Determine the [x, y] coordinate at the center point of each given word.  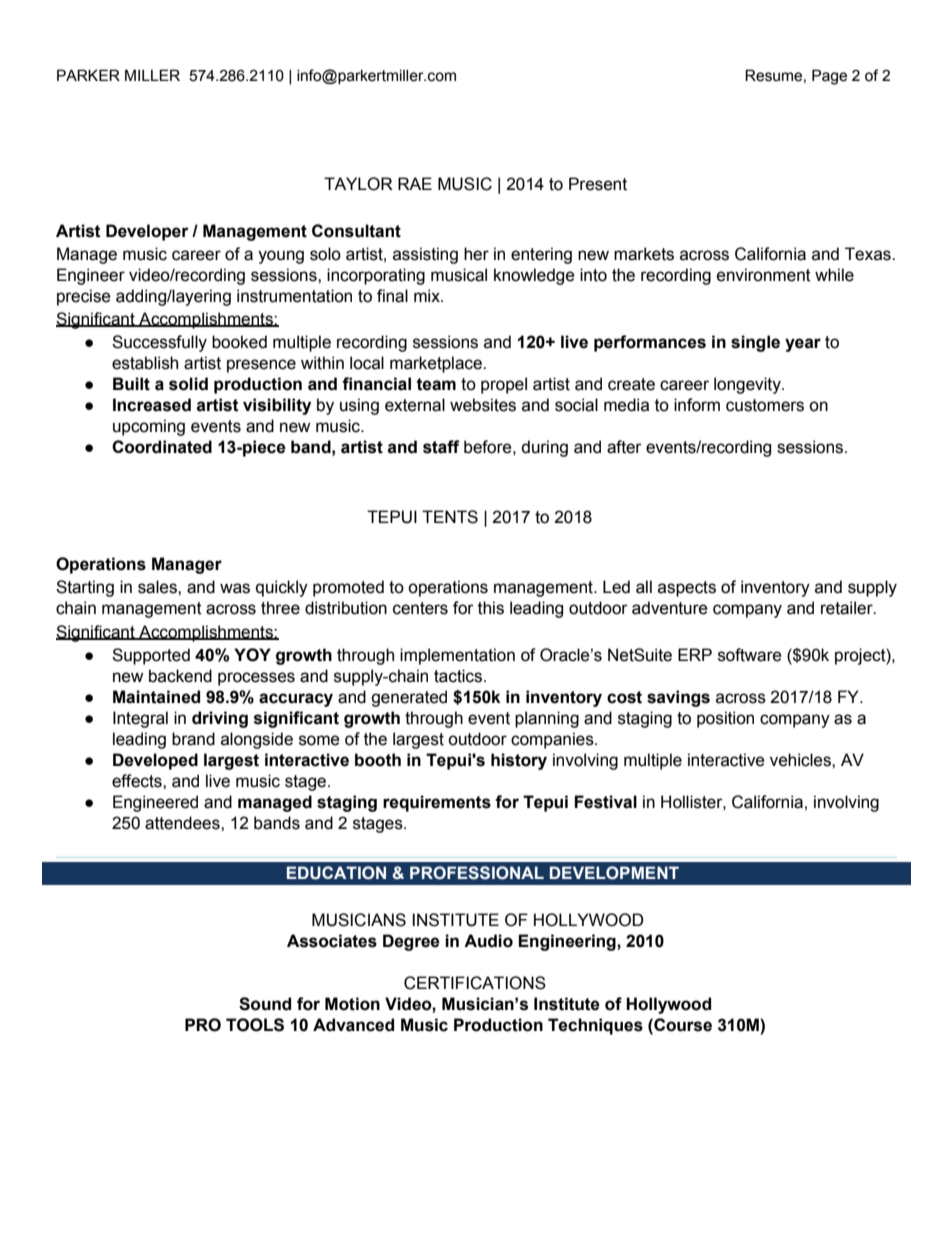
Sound [265, 1004]
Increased [152, 405]
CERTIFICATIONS [475, 983]
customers [765, 405]
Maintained [156, 697]
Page [829, 77]
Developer [147, 232]
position [725, 719]
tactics [458, 676]
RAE [415, 183]
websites [483, 405]
